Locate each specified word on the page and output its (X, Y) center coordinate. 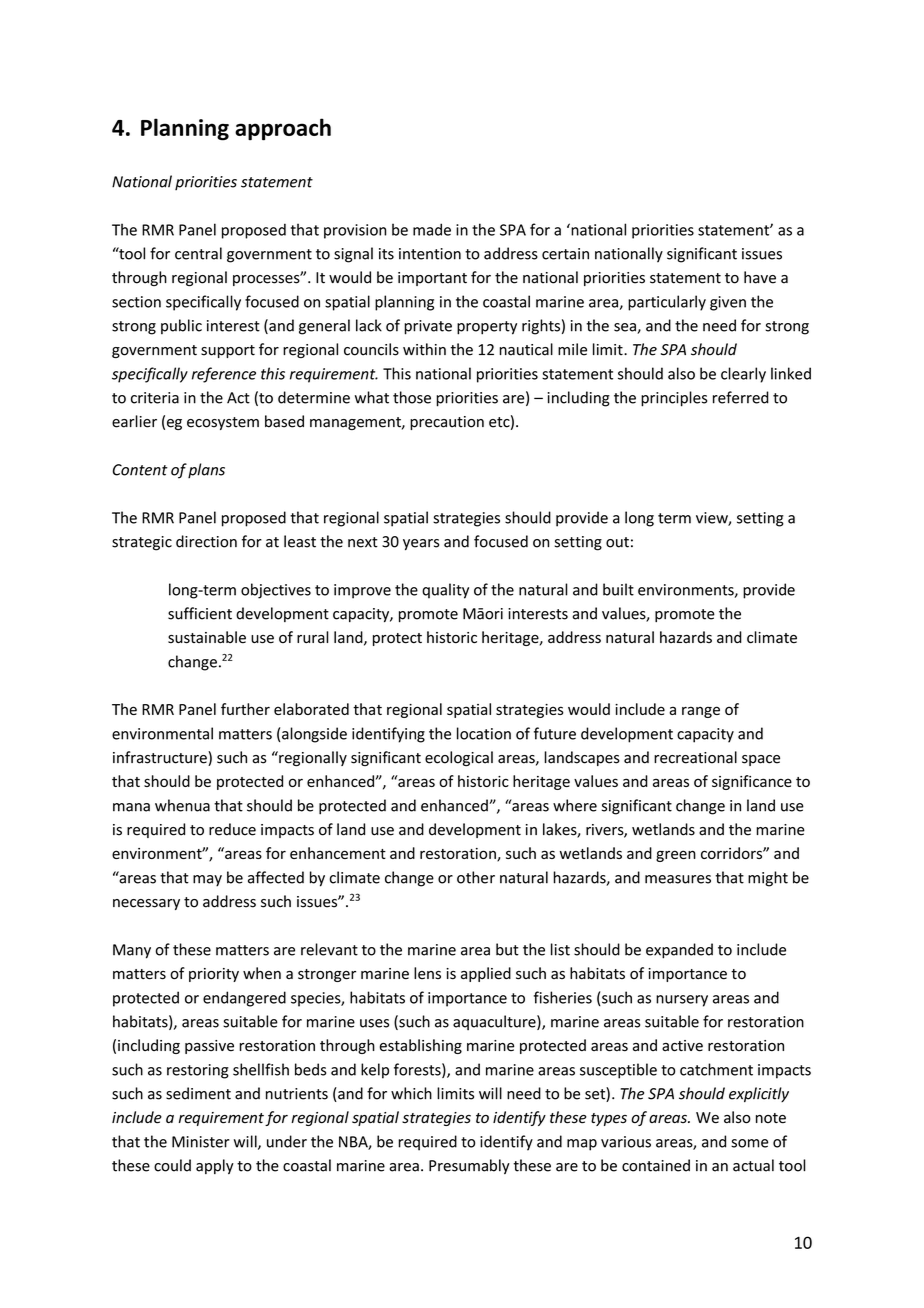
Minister (200, 1142)
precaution (447, 423)
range (701, 712)
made (432, 229)
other (476, 877)
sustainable (207, 637)
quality (445, 591)
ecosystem (223, 423)
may (207, 881)
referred (741, 397)
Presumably (469, 1166)
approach (283, 129)
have (760, 277)
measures (678, 879)
